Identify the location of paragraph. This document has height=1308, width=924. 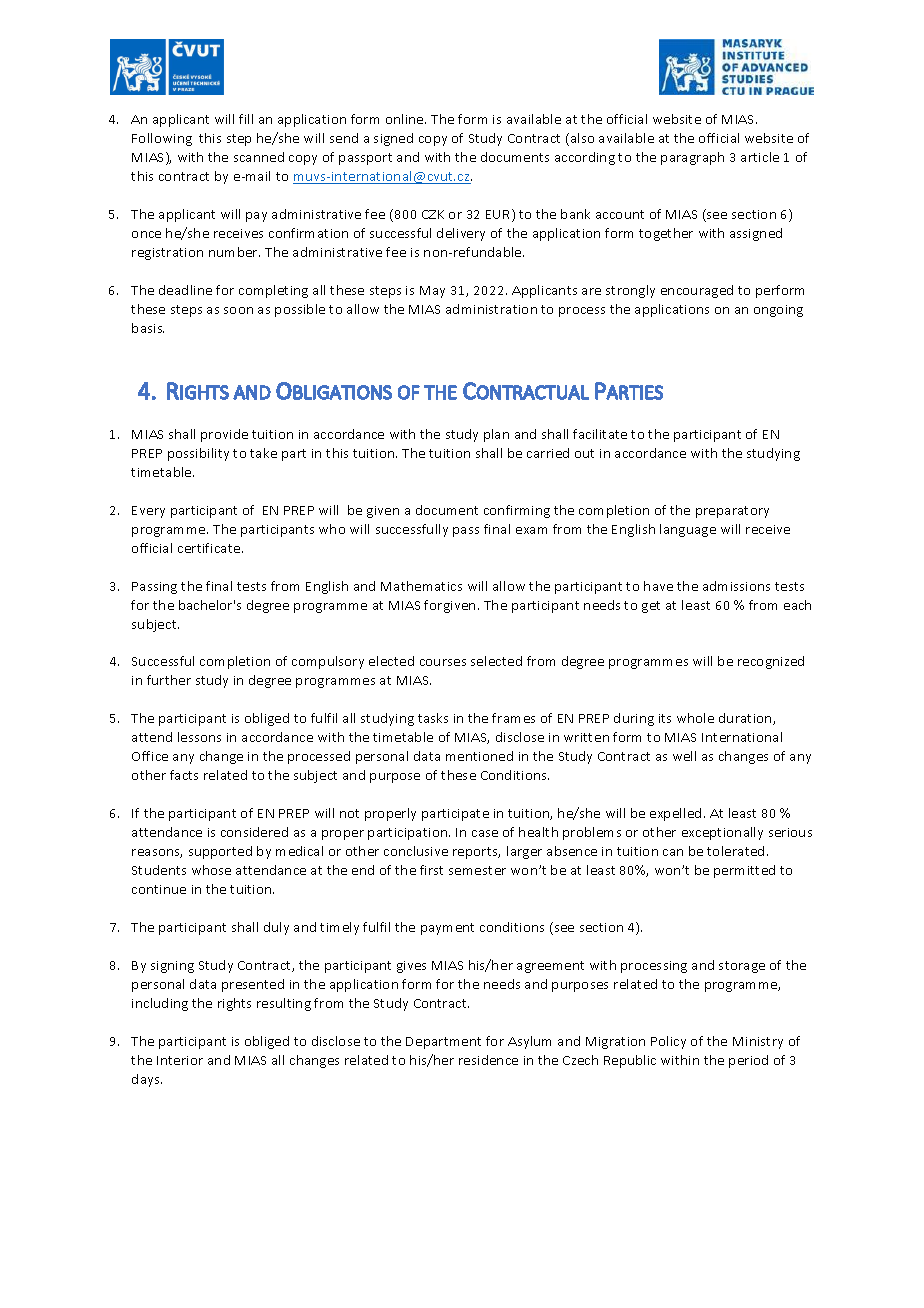
(692, 158).
